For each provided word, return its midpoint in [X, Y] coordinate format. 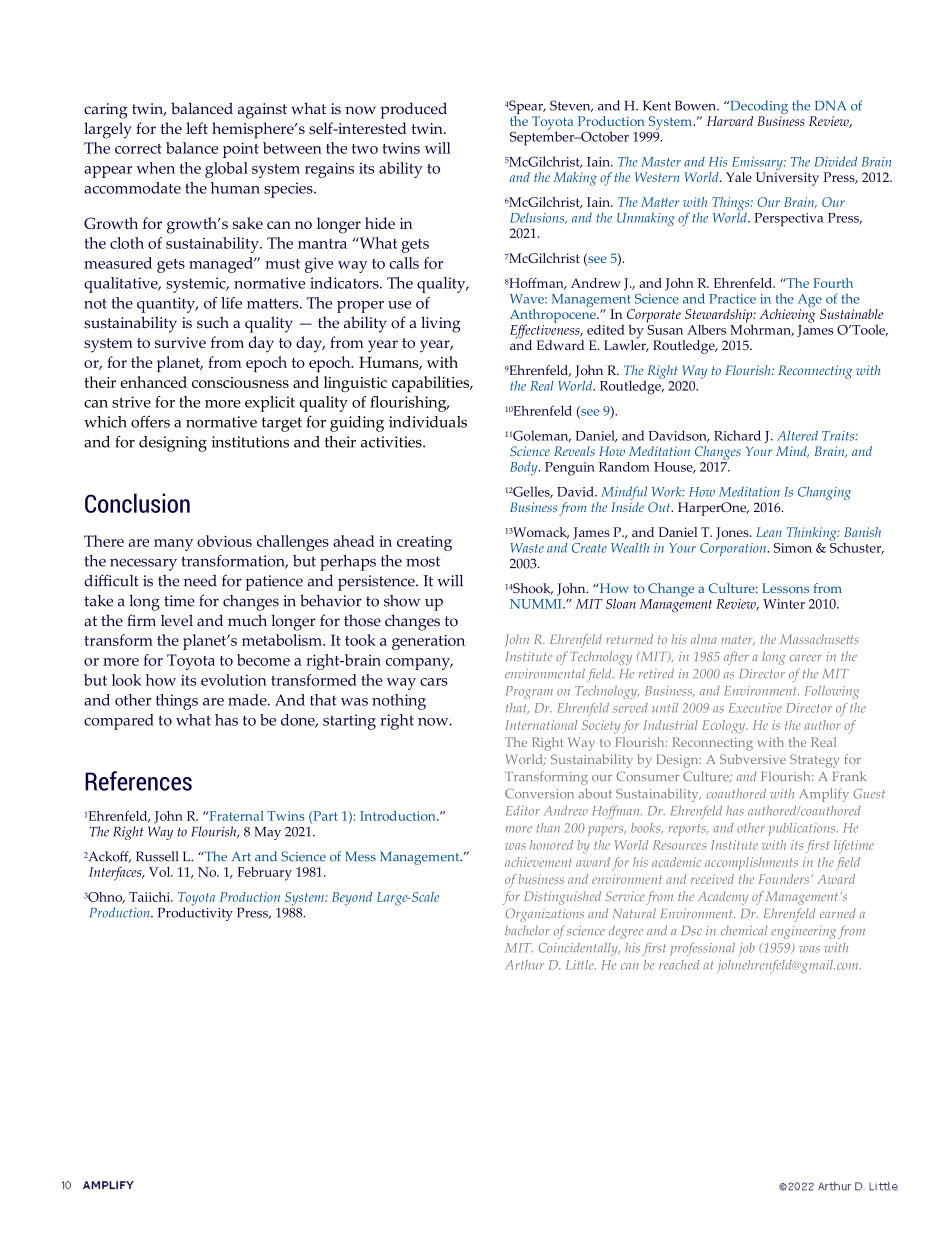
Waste [527, 548]
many [173, 545]
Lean [769, 532]
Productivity [195, 913]
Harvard [730, 121]
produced [414, 110]
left [197, 128]
